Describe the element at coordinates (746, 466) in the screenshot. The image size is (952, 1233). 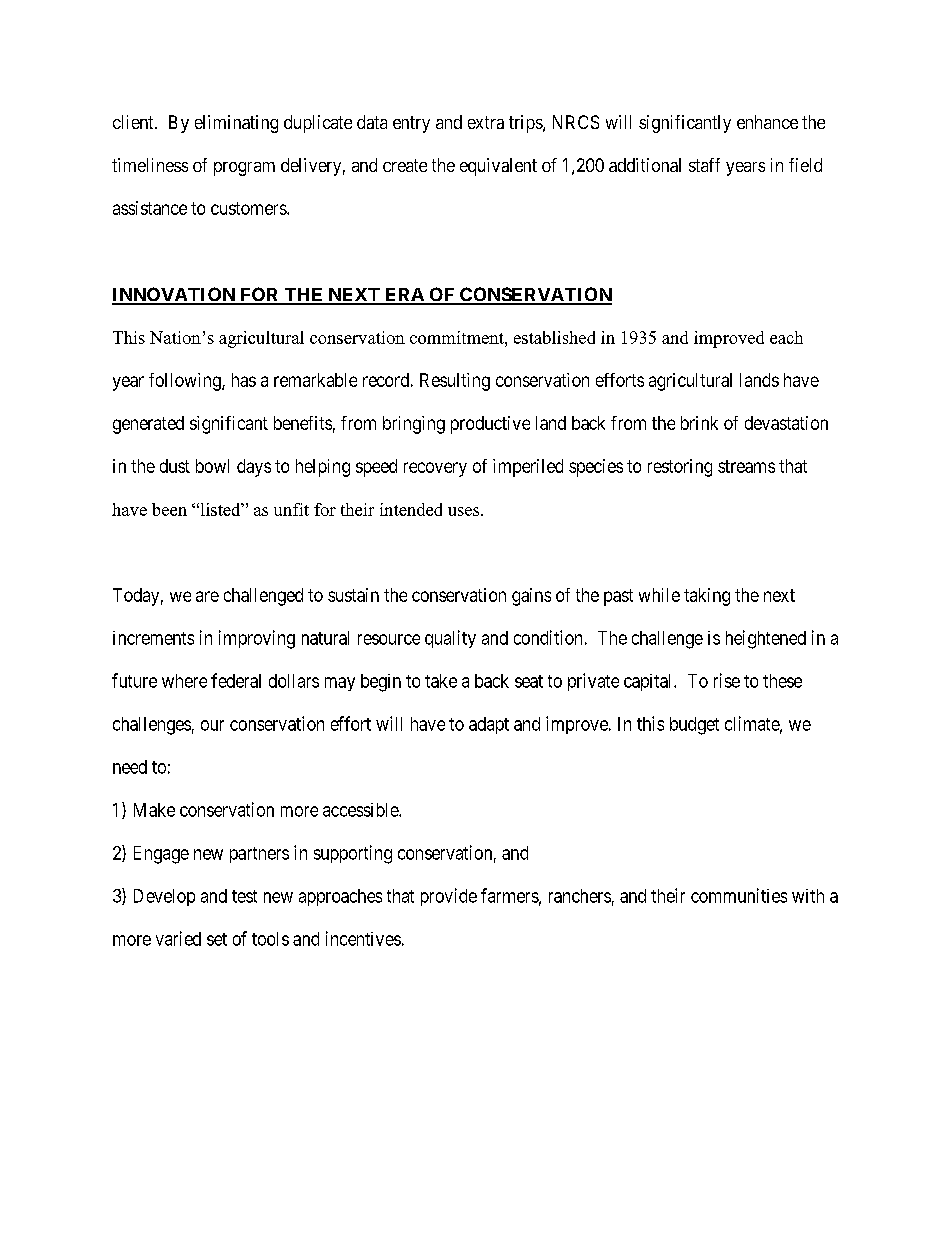
I see `streams` at that location.
